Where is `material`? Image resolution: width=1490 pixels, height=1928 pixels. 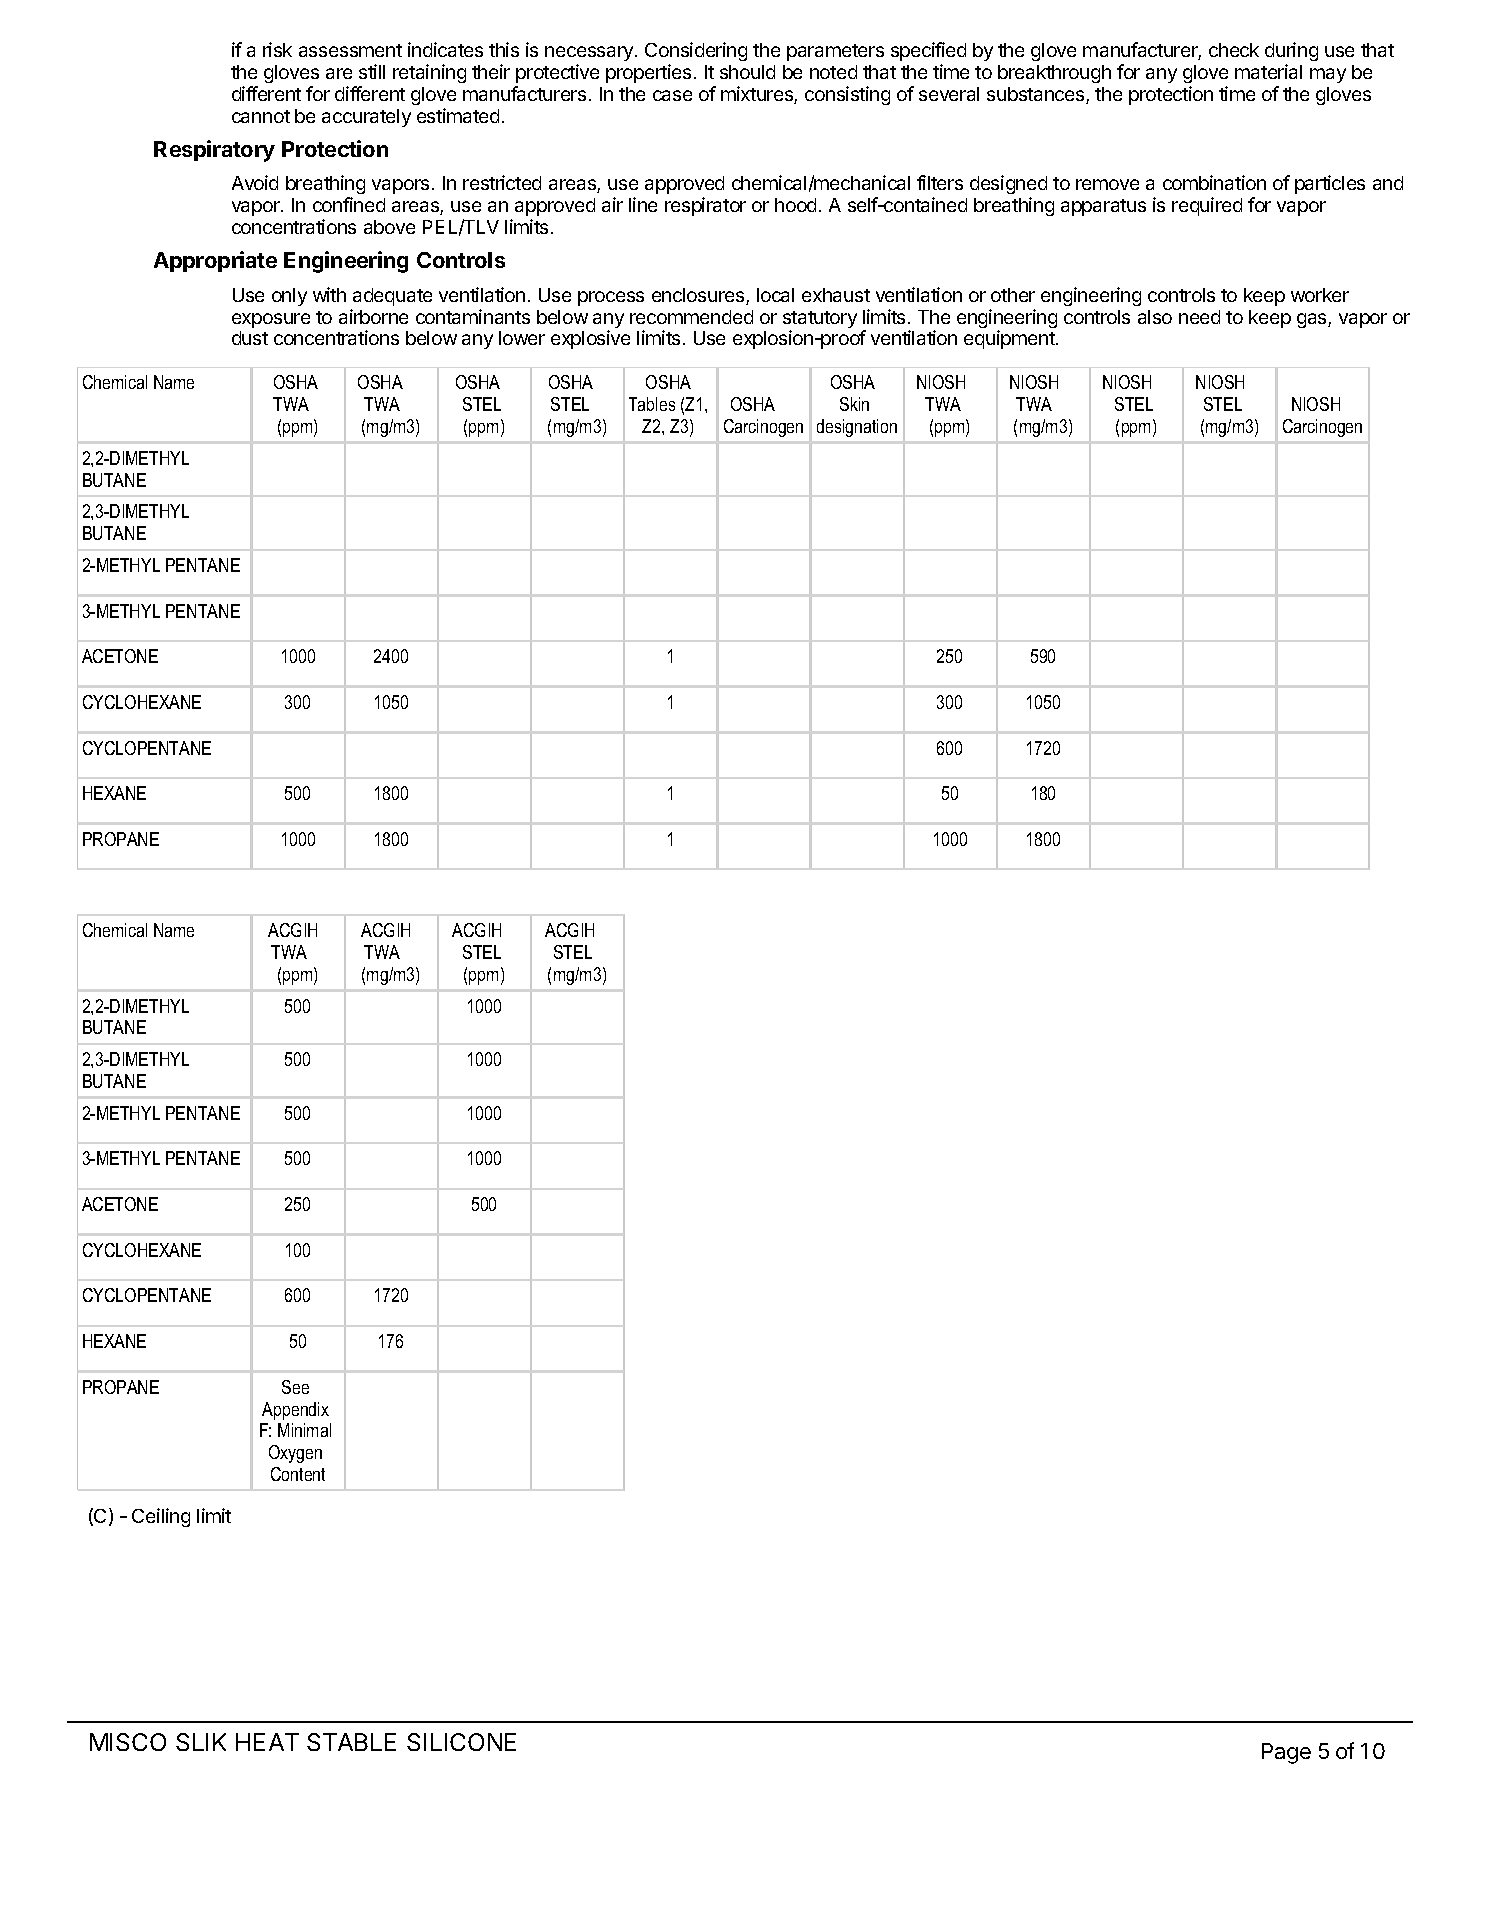
material is located at coordinates (1268, 71).
